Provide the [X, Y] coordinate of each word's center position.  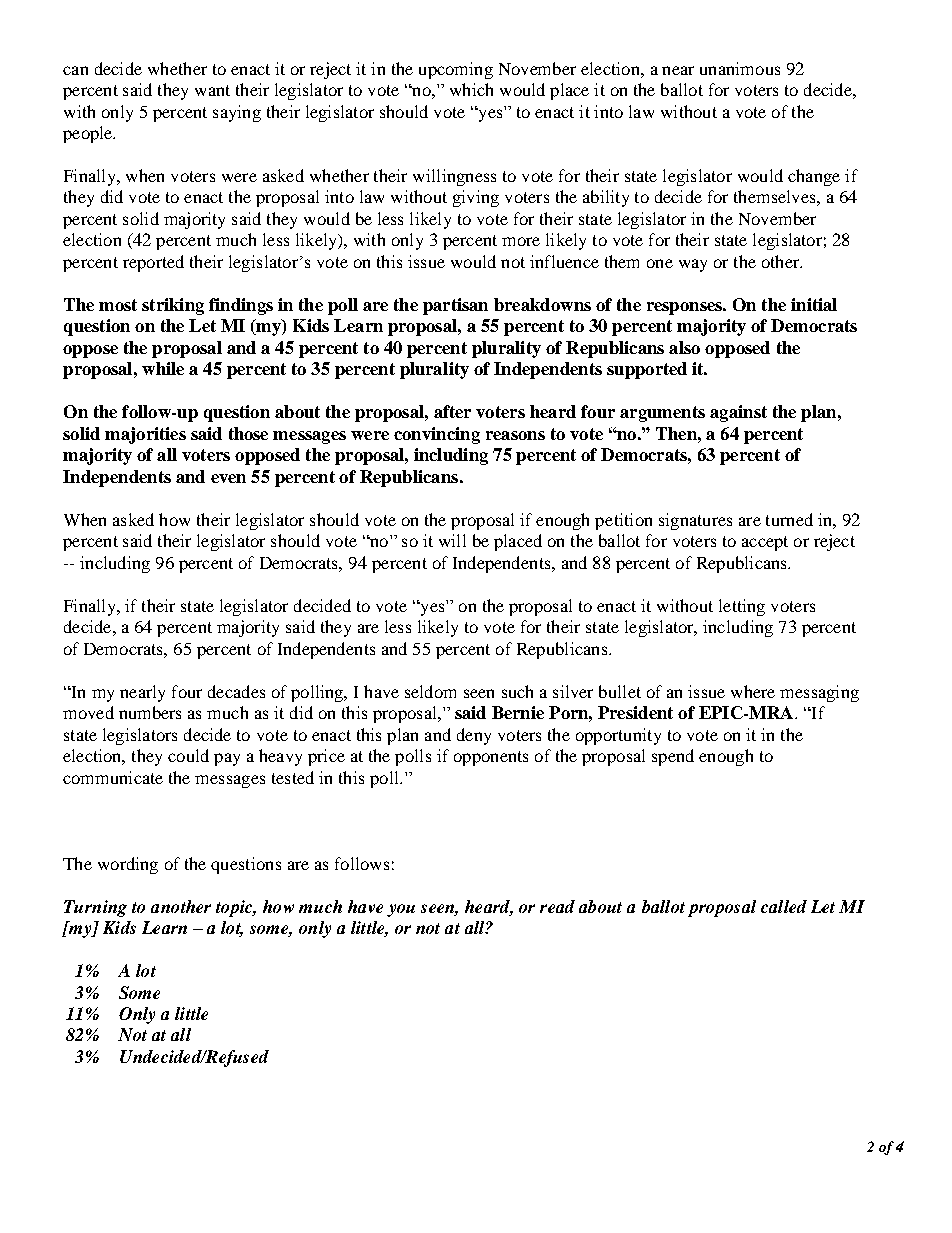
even [228, 478]
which [471, 89]
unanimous [740, 68]
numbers [150, 712]
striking [173, 306]
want [212, 90]
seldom [430, 691]
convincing [437, 435]
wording [128, 865]
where [753, 691]
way [693, 265]
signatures [695, 521]
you [401, 910]
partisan [455, 306]
